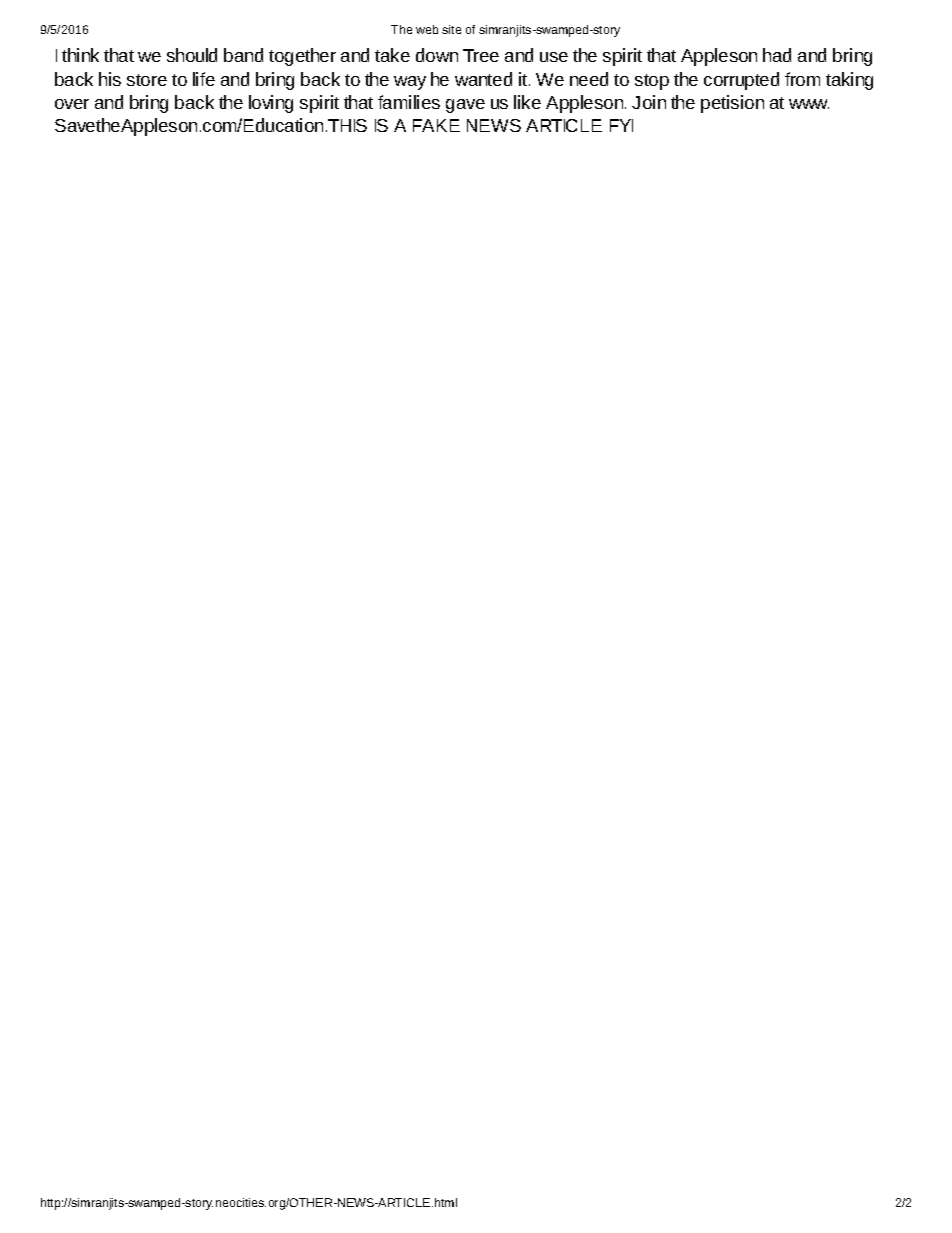 The width and height of the screenshot is (952, 1233). What do you see at coordinates (451, 29) in the screenshot?
I see `site` at bounding box center [451, 29].
